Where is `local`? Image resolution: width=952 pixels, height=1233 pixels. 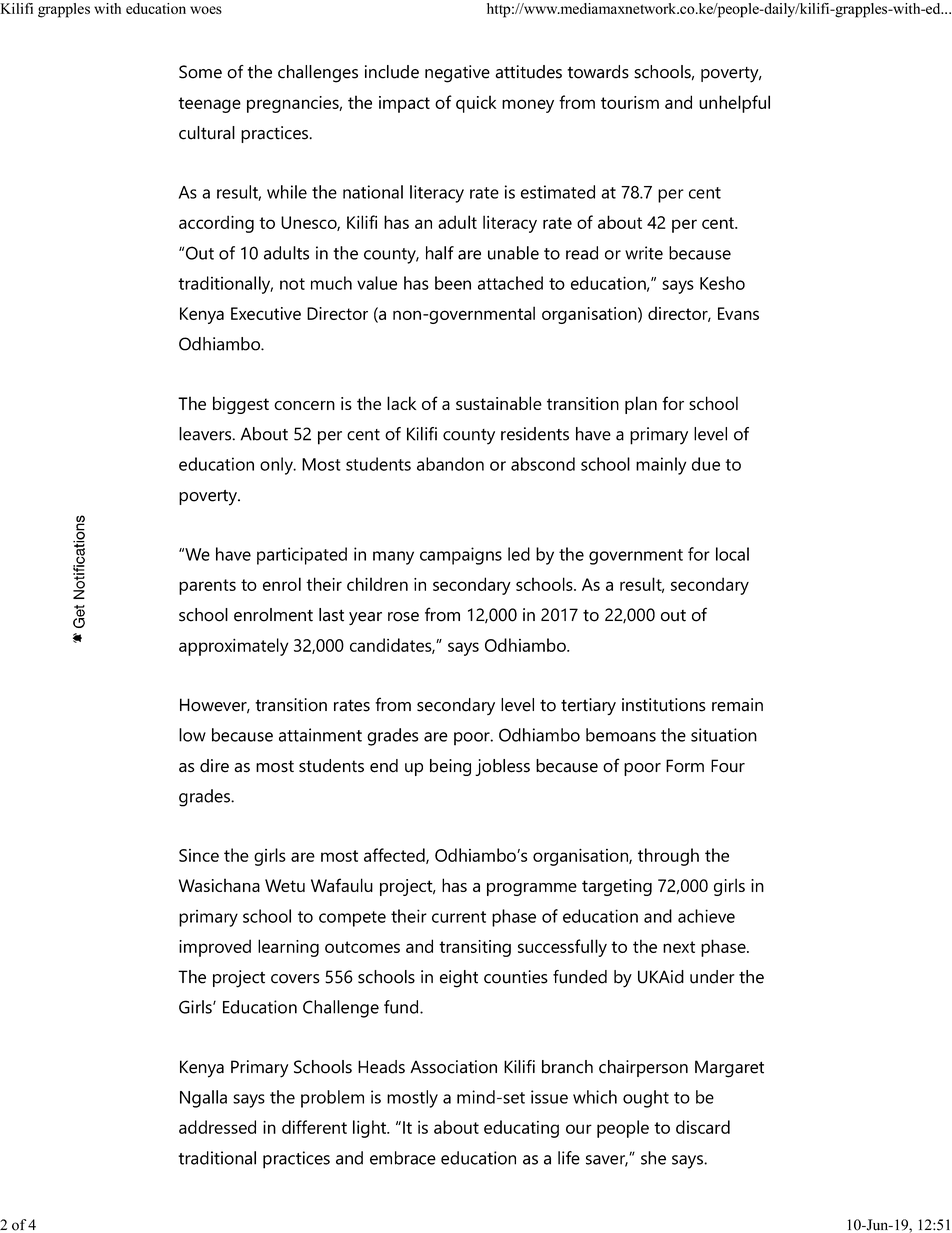 local is located at coordinates (732, 554).
